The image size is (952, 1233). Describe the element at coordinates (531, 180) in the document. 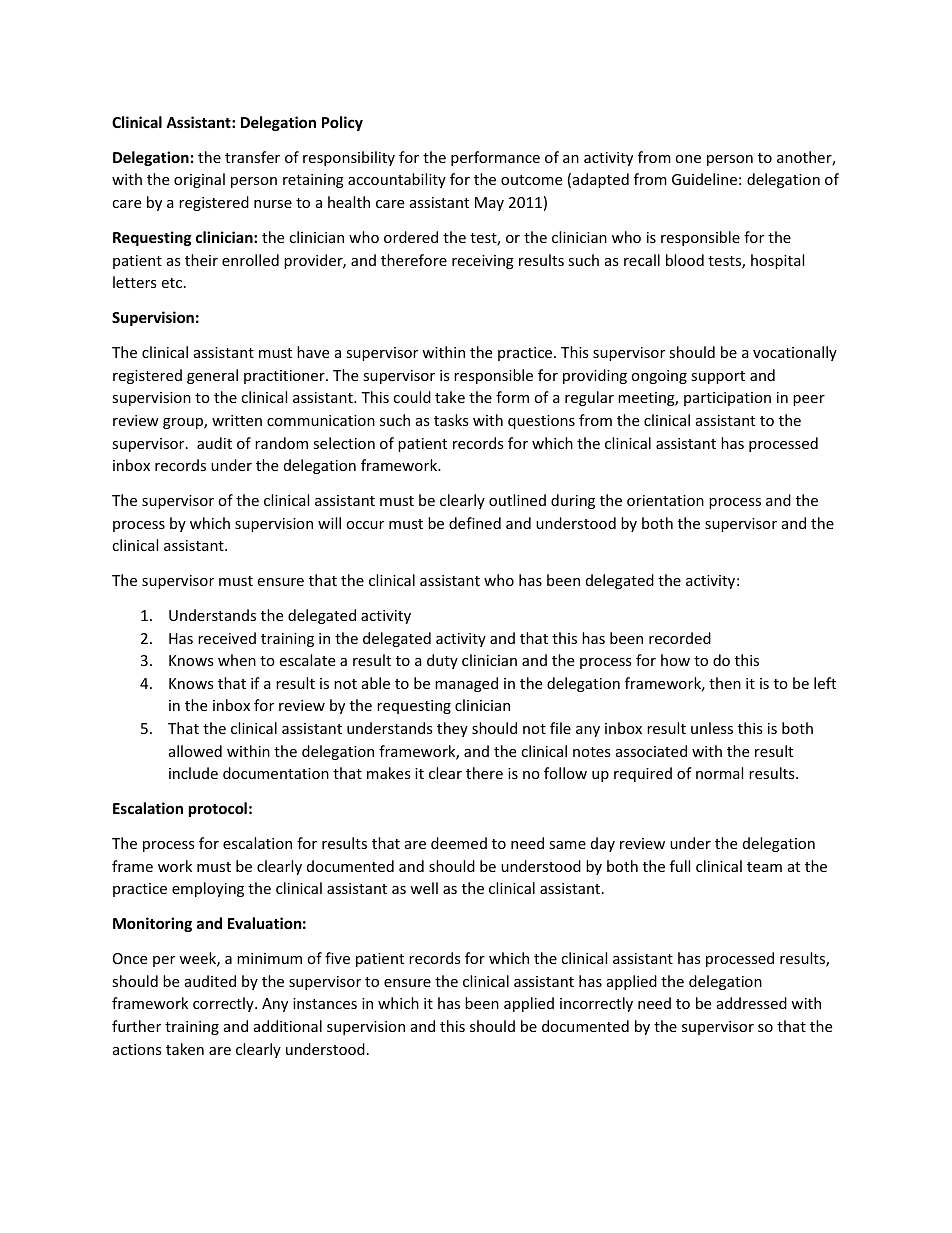

I see `outcome` at that location.
